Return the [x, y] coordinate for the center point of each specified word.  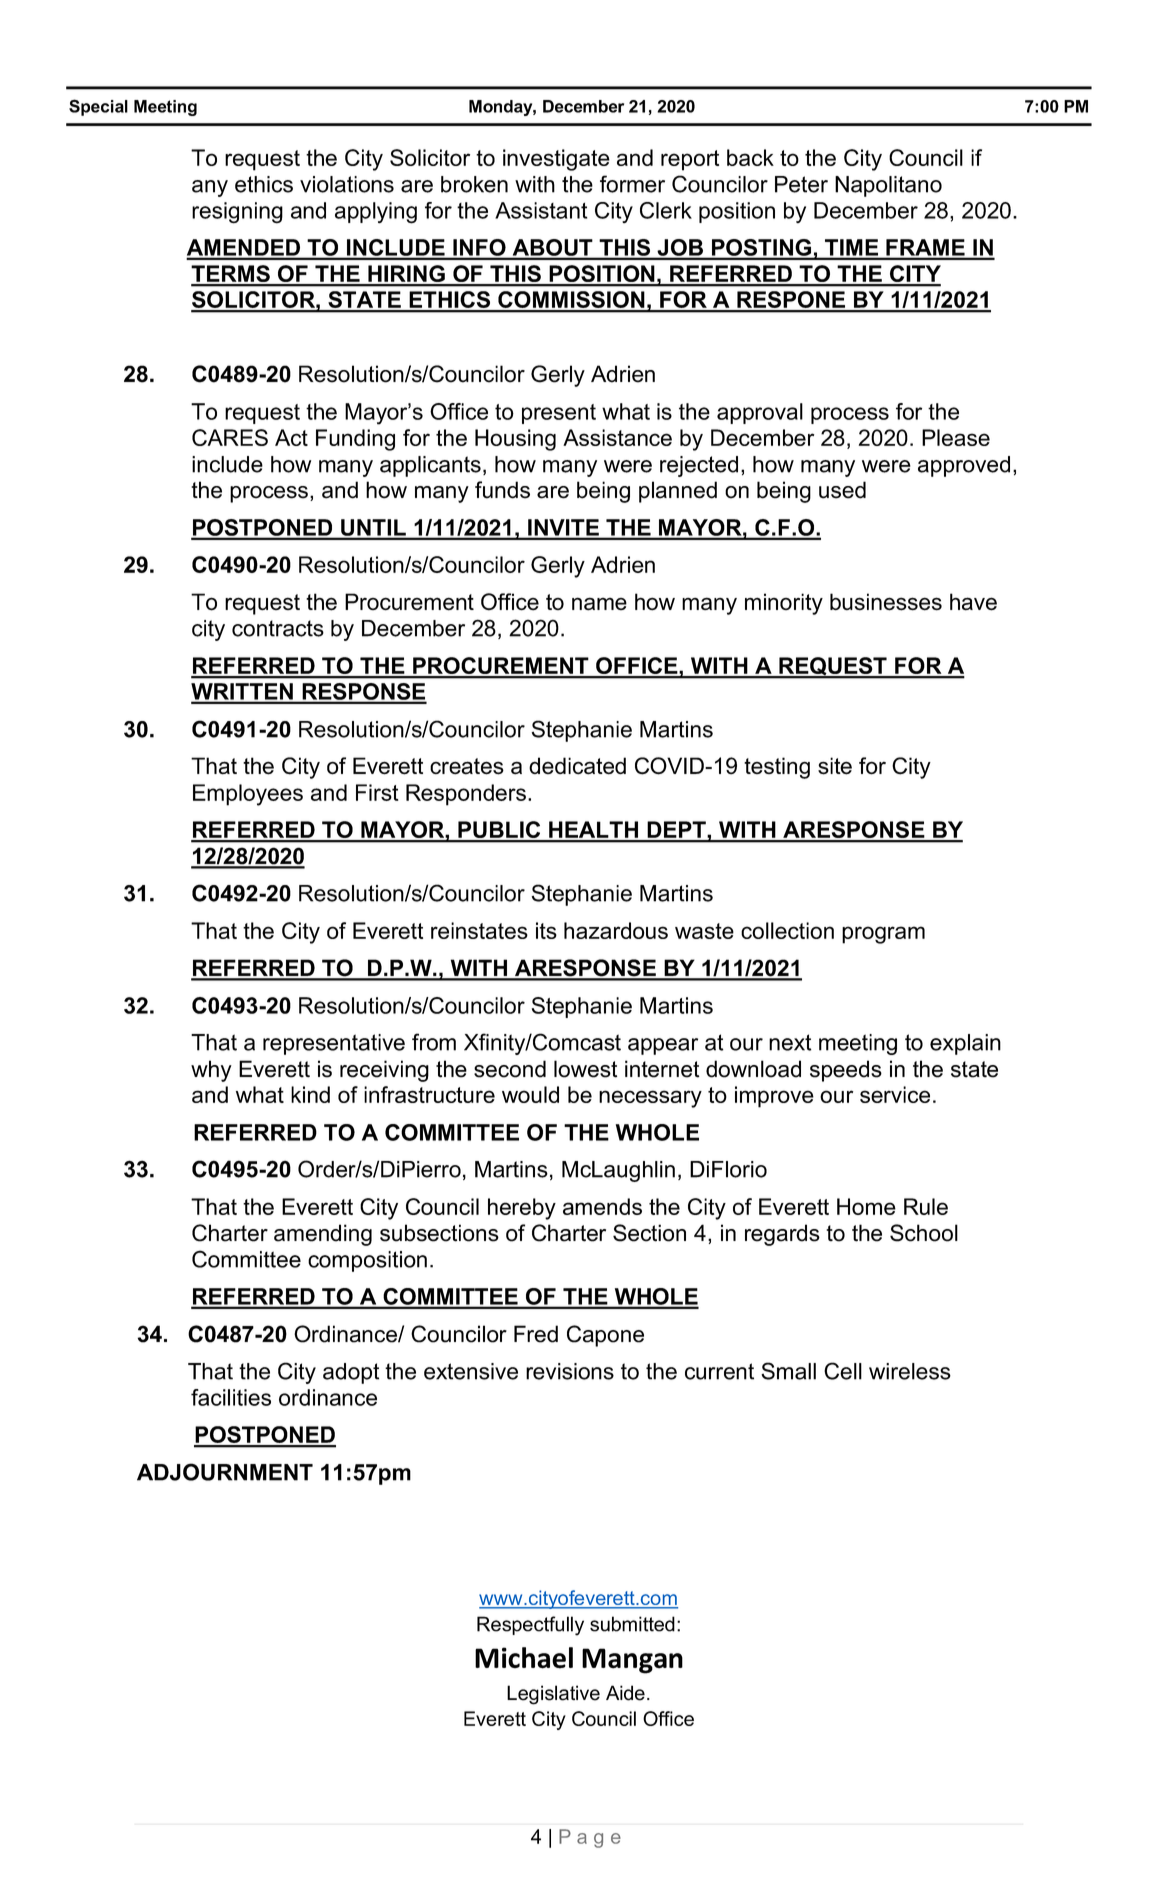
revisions [570, 1371]
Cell [843, 1371]
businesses [886, 602]
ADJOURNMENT [225, 1472]
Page [590, 1838]
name [599, 604]
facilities [231, 1397]
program [883, 935]
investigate [556, 160]
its [546, 930]
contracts [278, 628]
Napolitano [888, 186]
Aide [625, 1693]
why [211, 1071]
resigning [237, 213]
